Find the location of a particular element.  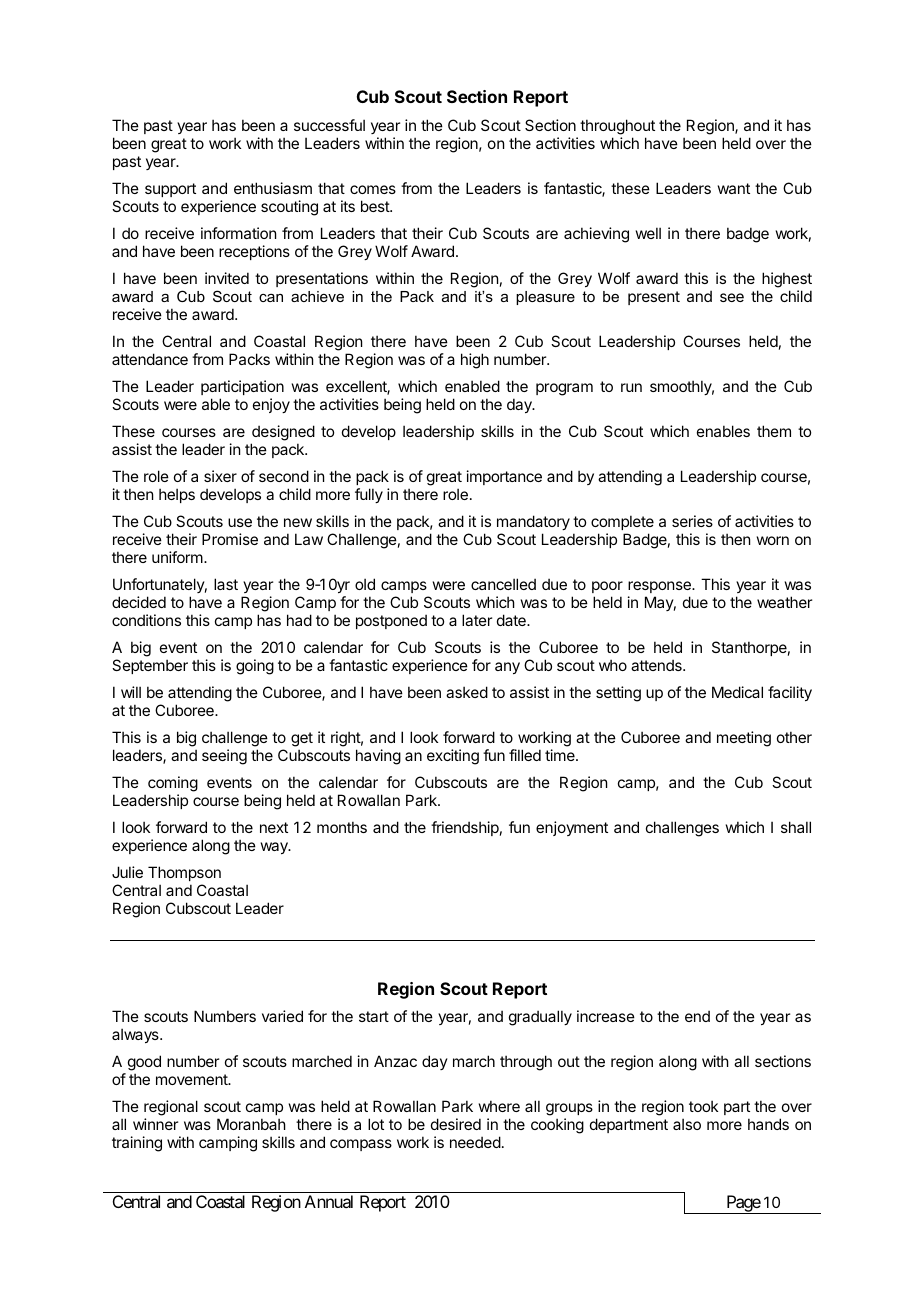

support is located at coordinates (170, 190).
